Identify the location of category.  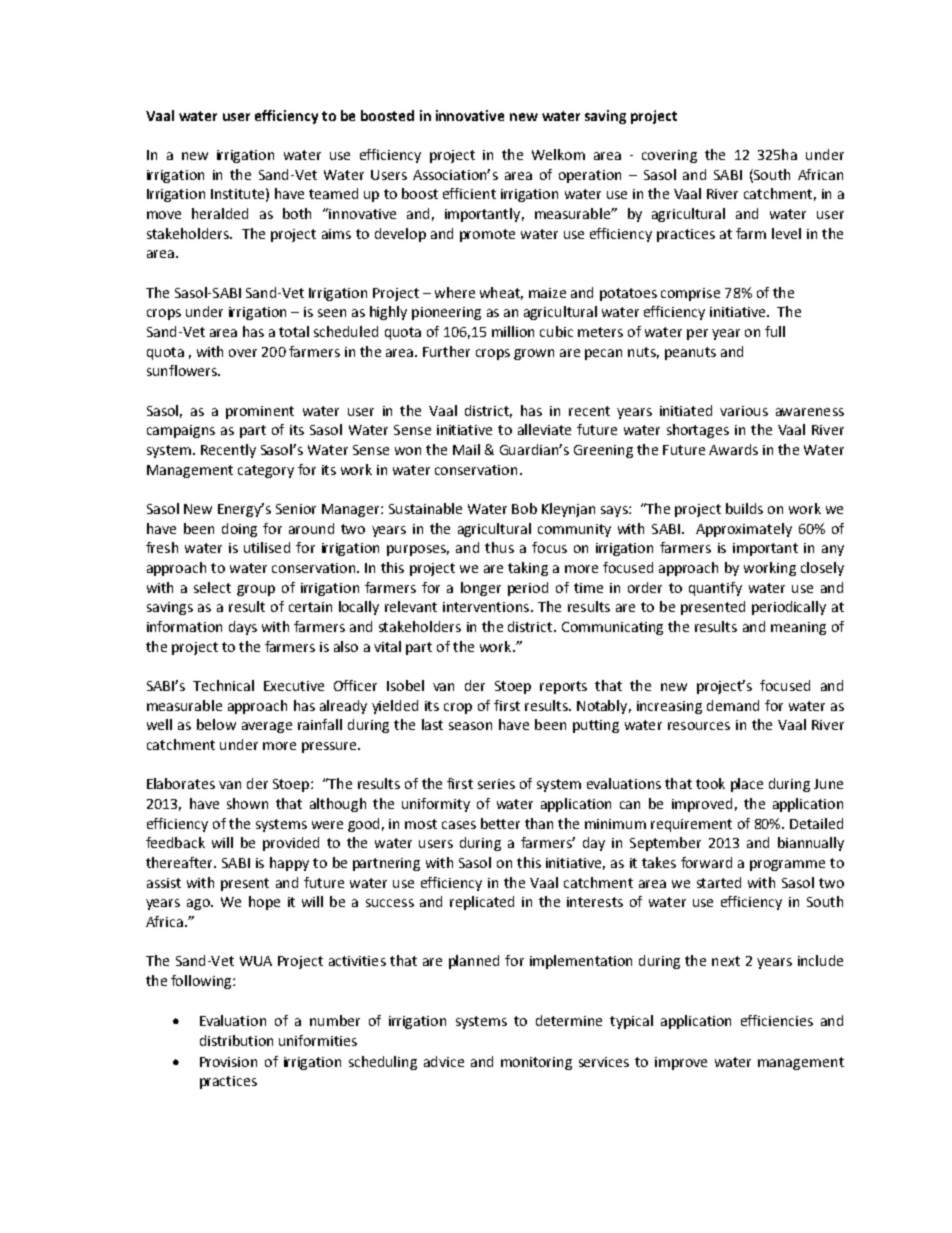
(266, 471).
